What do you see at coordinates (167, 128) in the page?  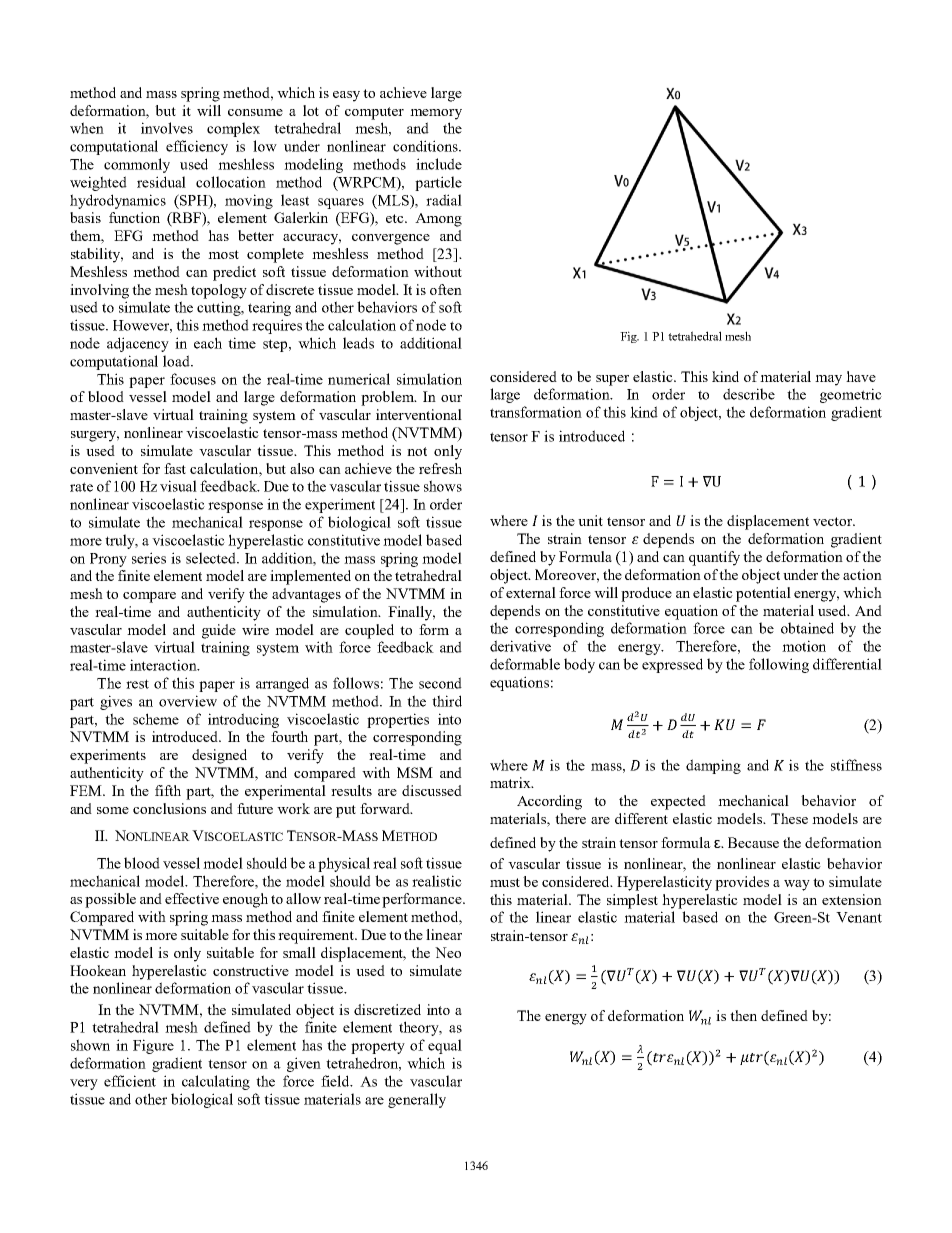 I see `involves` at bounding box center [167, 128].
